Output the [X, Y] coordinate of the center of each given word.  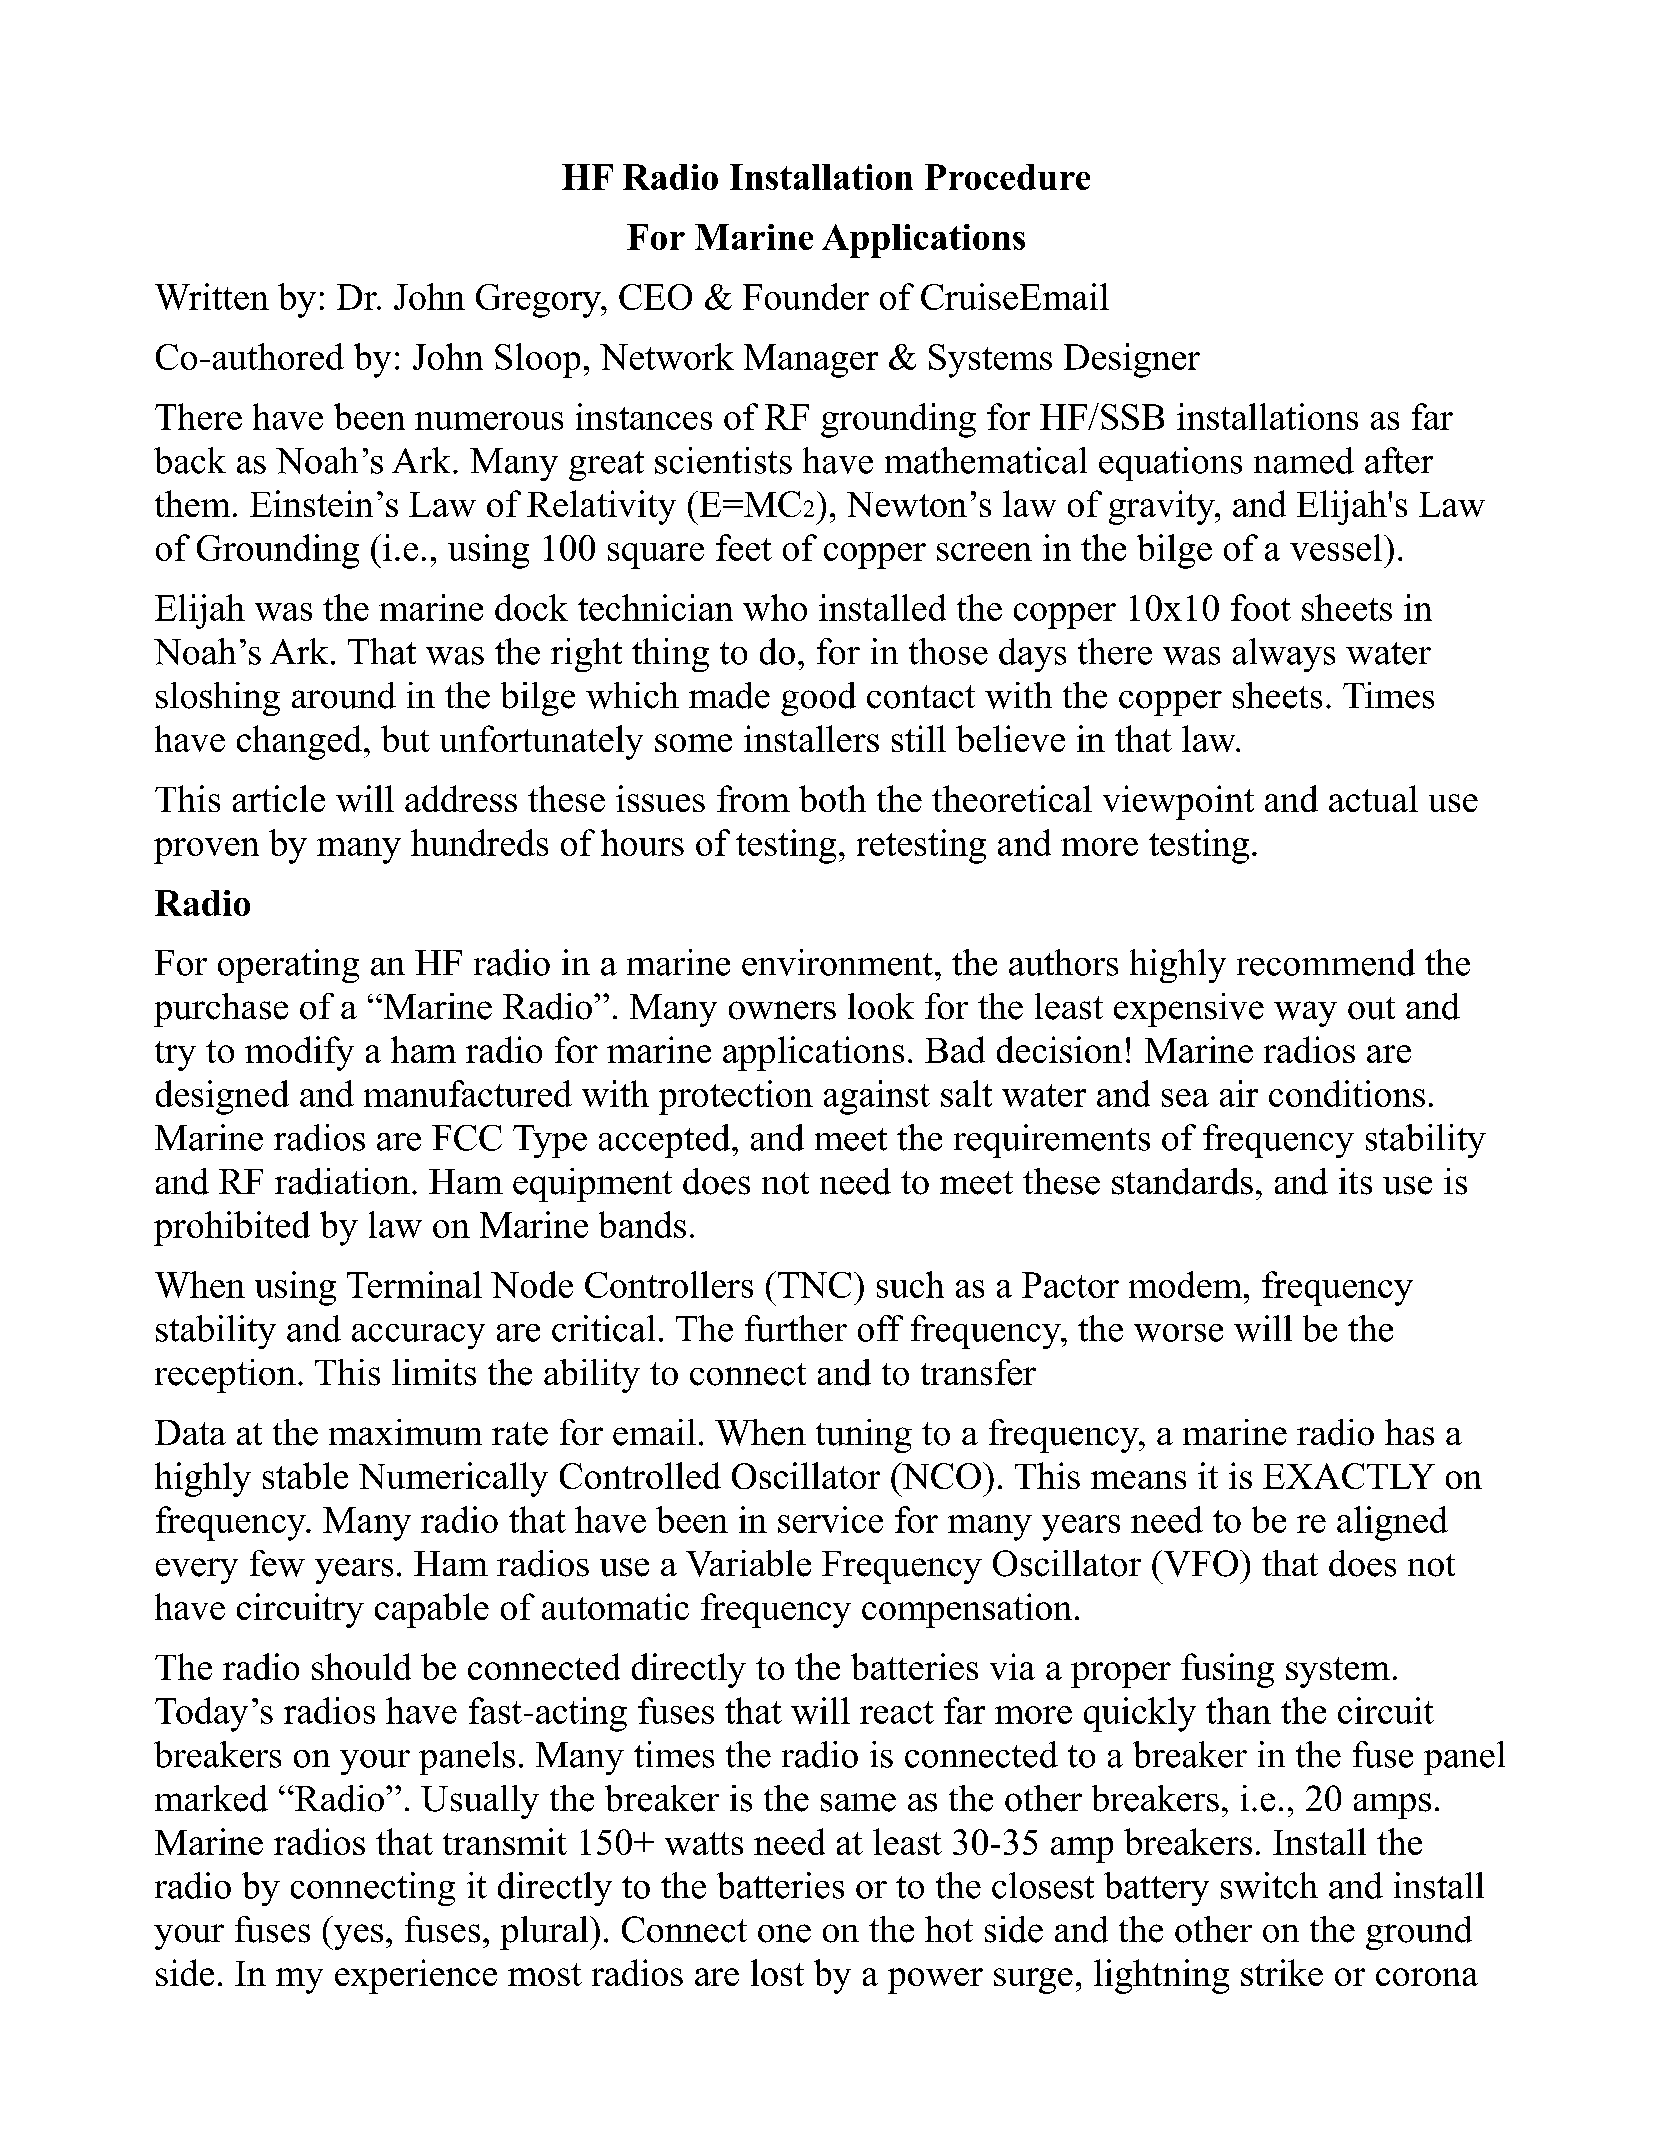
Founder [806, 296]
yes [357, 1937]
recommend [1326, 962]
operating [288, 966]
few [277, 1563]
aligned [1392, 1523]
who [775, 607]
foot [1261, 607]
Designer [1132, 360]
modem [1187, 1284]
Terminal [414, 1284]
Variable [748, 1563]
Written [212, 296]
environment [837, 962]
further [796, 1328]
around [344, 695]
